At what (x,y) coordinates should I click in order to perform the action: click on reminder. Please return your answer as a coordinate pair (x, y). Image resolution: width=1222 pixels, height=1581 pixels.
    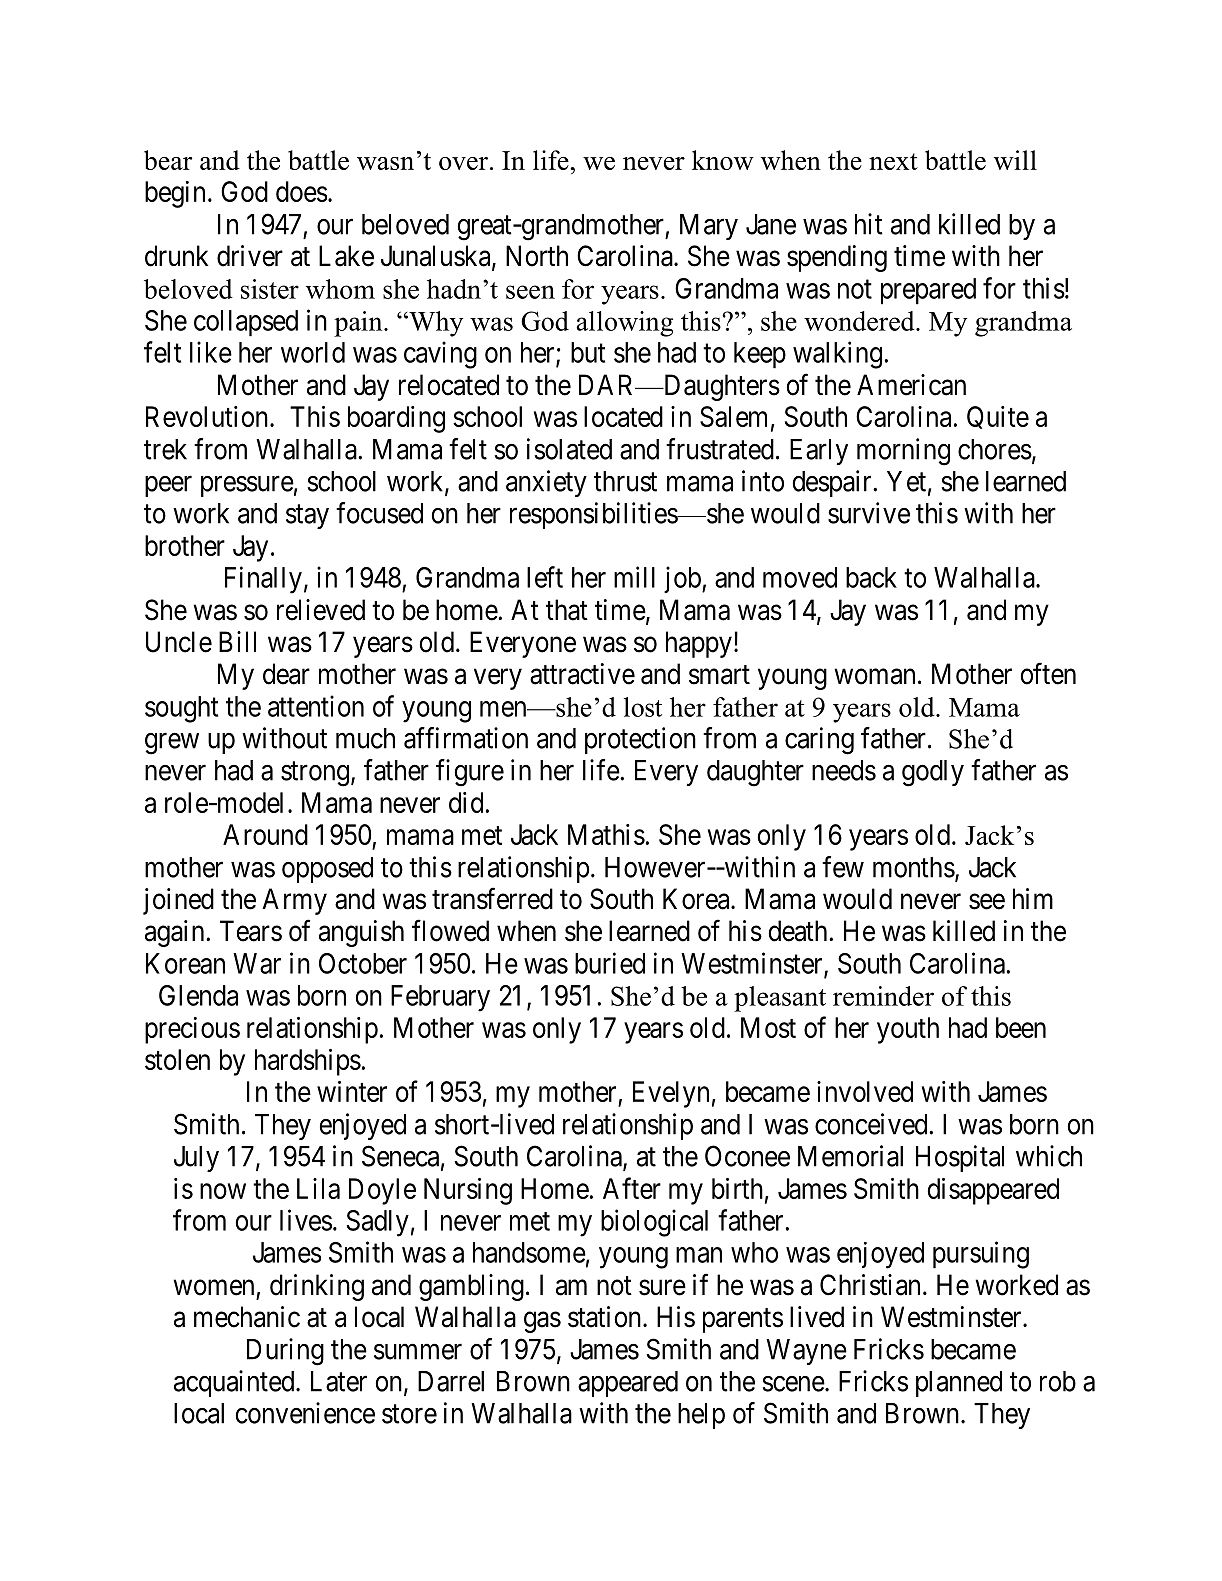
    Looking at the image, I should click on (883, 996).
